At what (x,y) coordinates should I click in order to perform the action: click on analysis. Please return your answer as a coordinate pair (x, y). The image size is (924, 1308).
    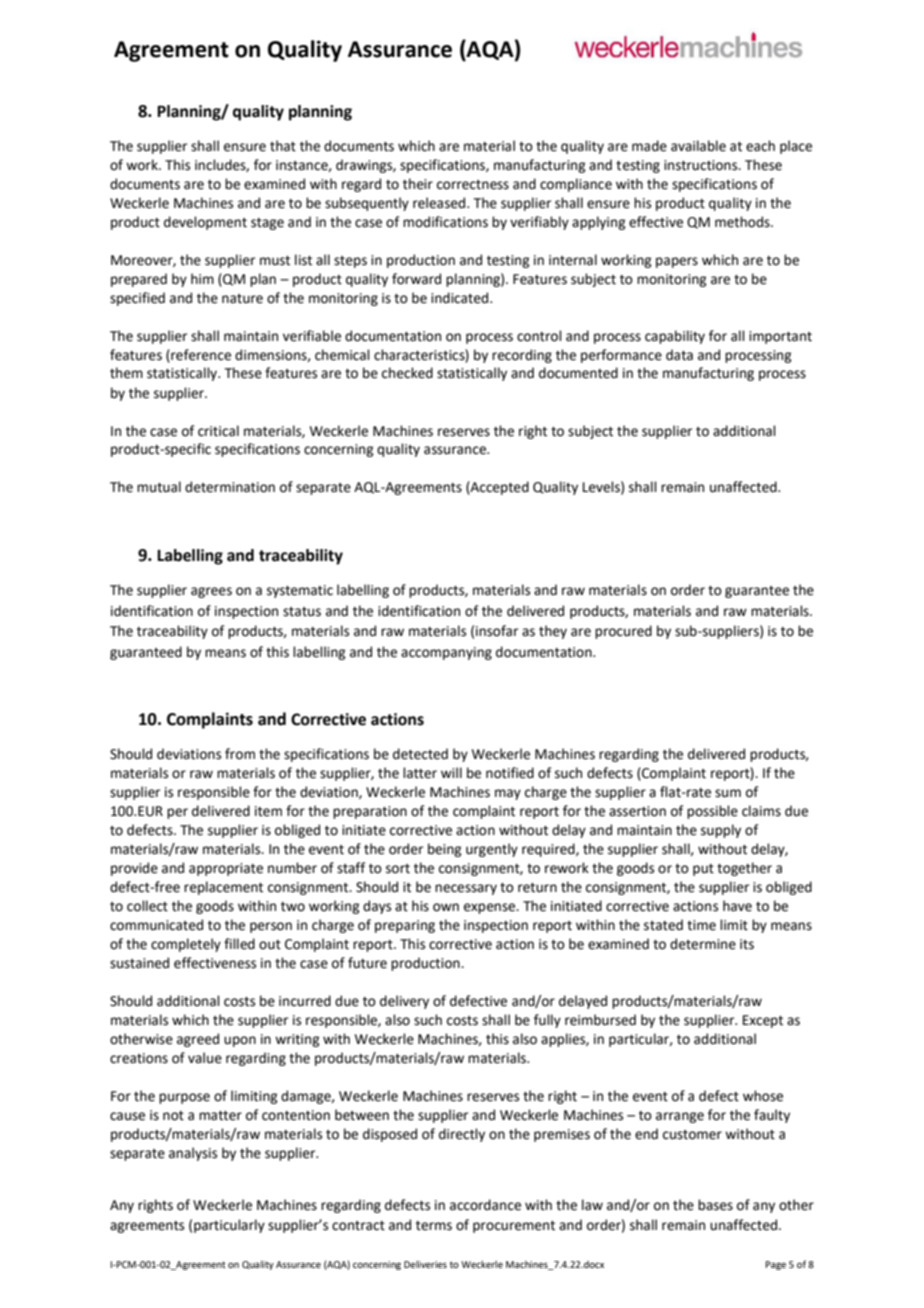
    Looking at the image, I should click on (193, 1154).
